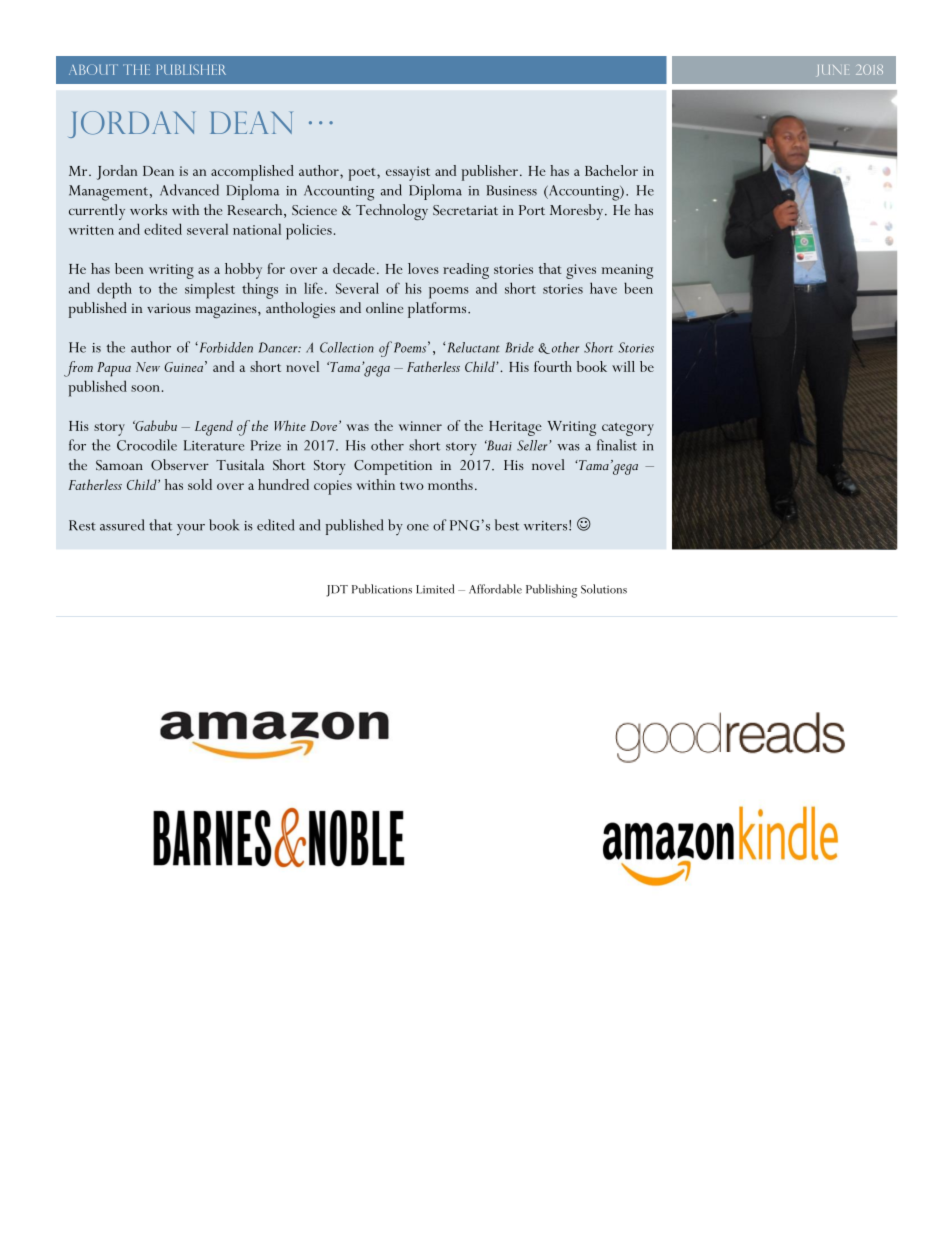 The width and height of the page is (952, 1233). What do you see at coordinates (578, 212) in the page?
I see `Moresby` at bounding box center [578, 212].
